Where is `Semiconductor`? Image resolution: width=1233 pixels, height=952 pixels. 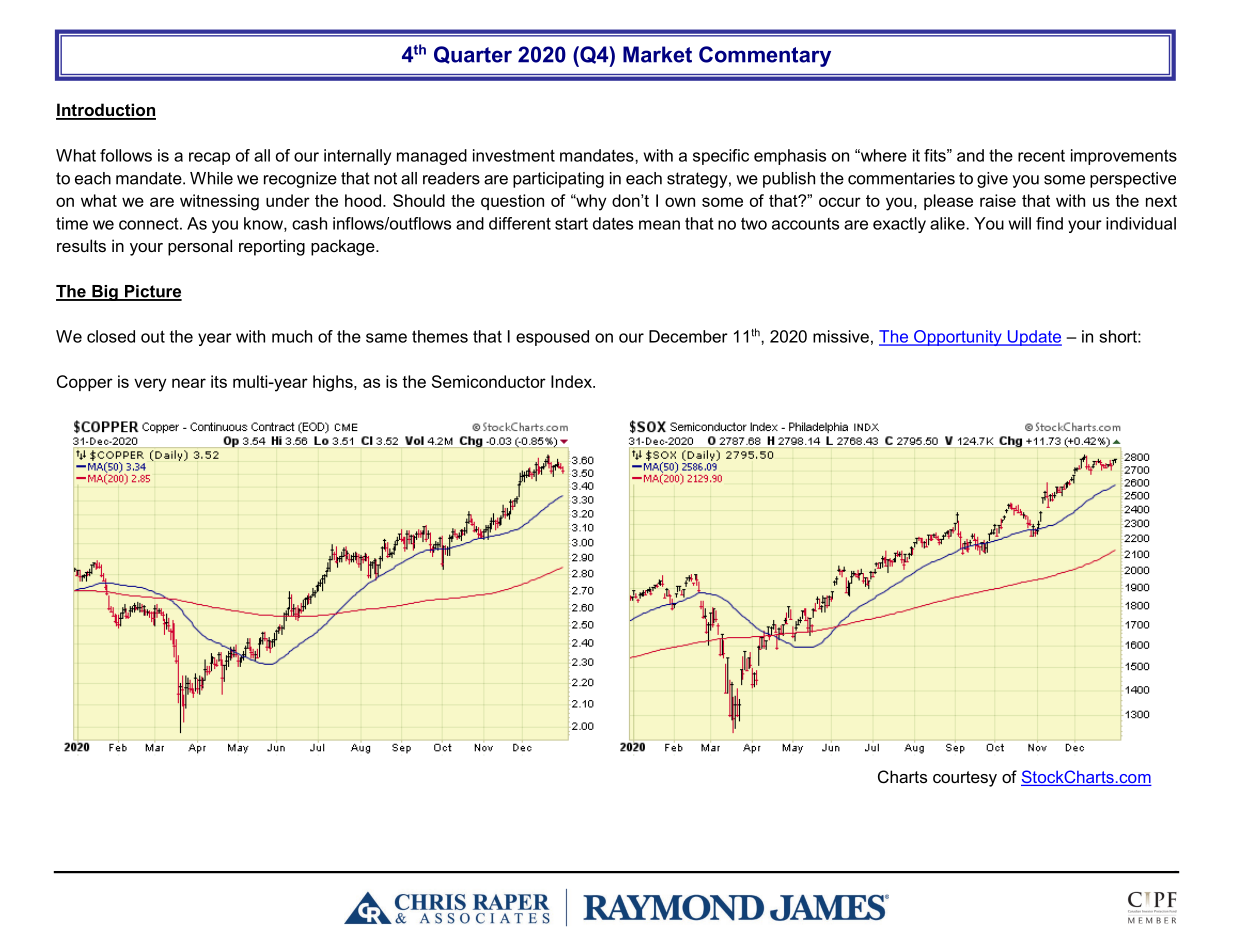
Semiconductor is located at coordinates (489, 381).
